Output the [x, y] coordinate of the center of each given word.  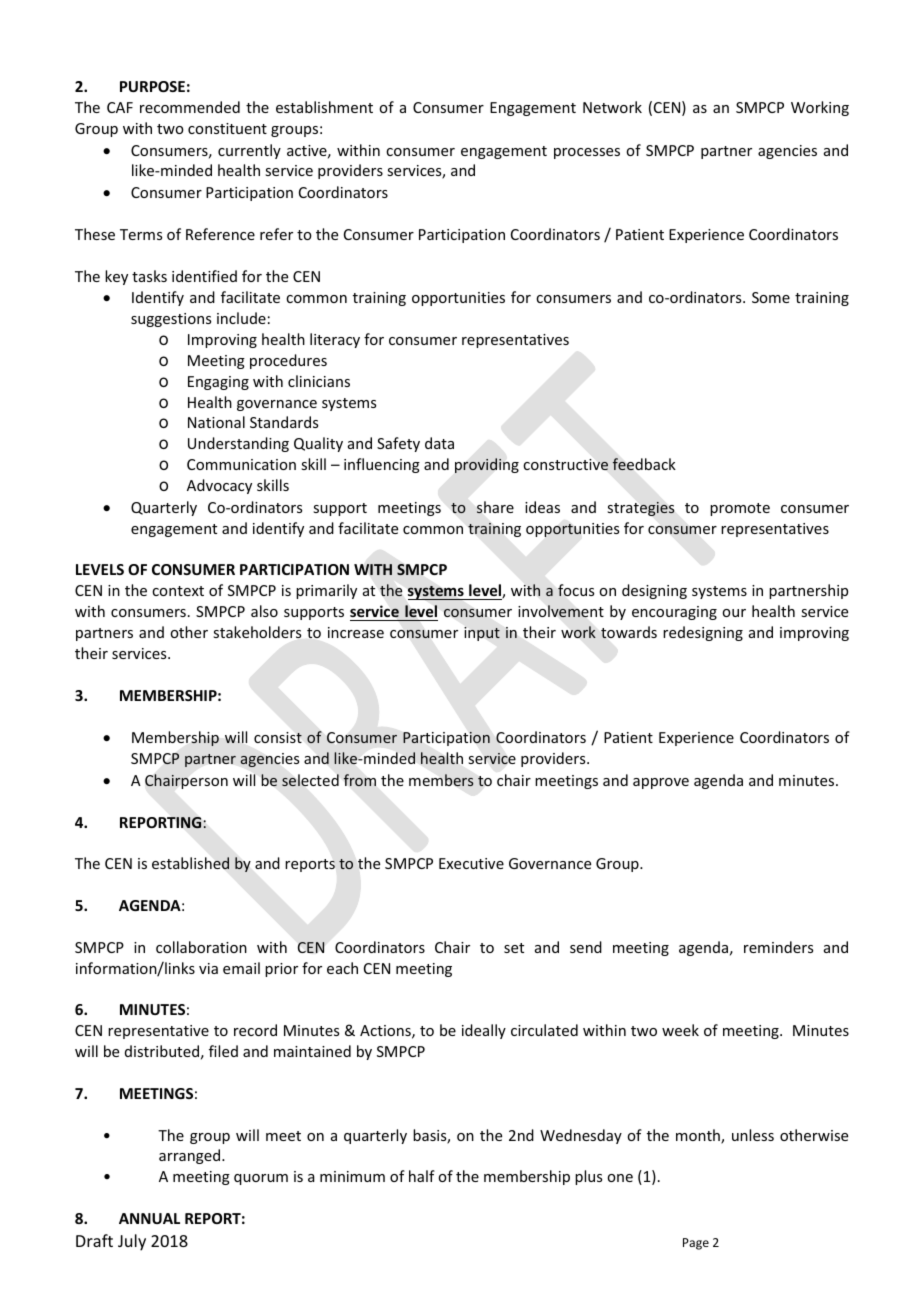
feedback [644, 464]
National [216, 422]
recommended [190, 107]
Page [696, 1244]
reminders [778, 947]
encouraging [674, 613]
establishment [324, 107]
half [422, 1176]
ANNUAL [149, 1218]
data [439, 443]
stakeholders [257, 632]
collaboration [201, 947]
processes [587, 153]
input [482, 634]
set [514, 948]
